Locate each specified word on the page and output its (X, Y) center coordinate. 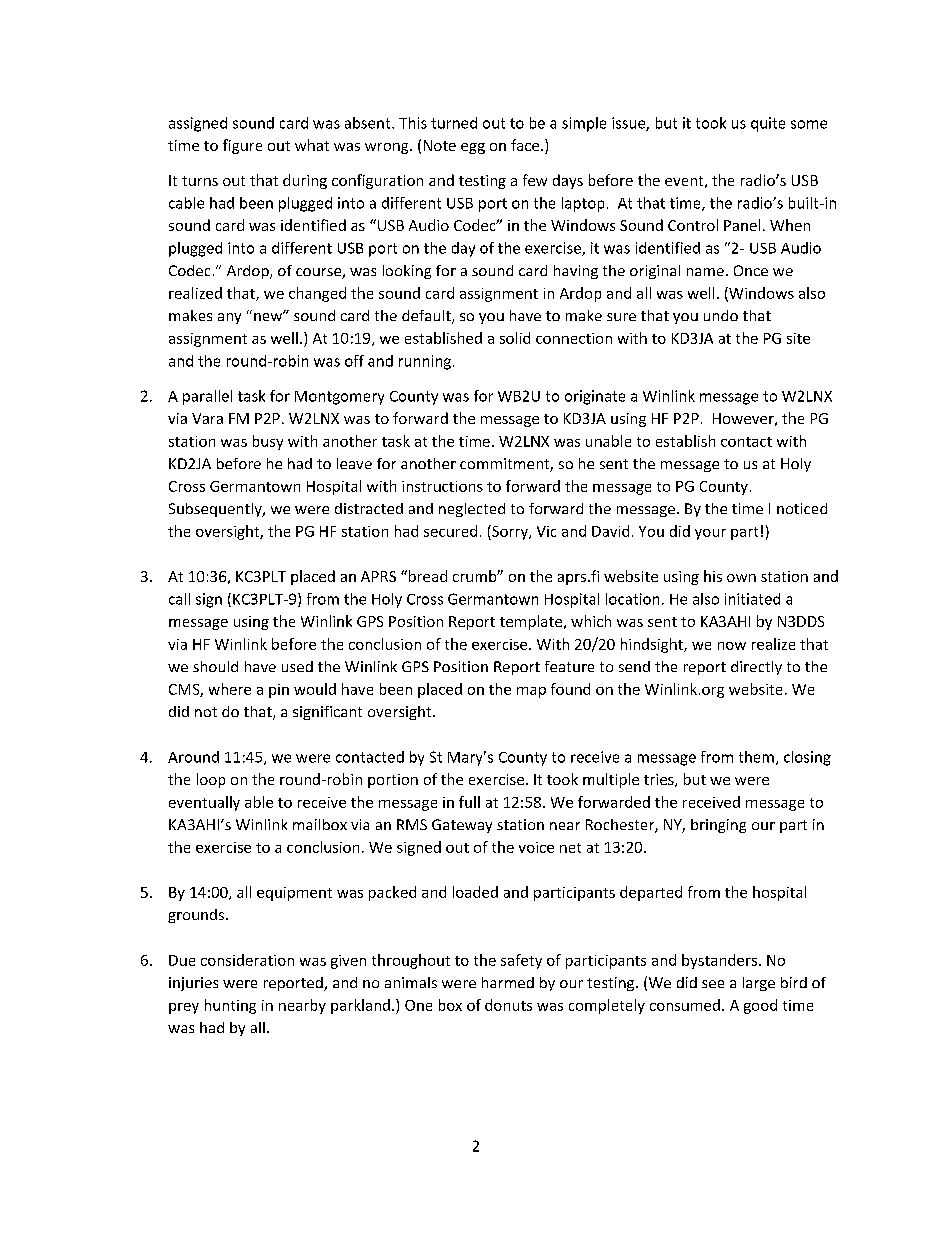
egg (473, 148)
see (713, 984)
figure (242, 146)
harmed (508, 982)
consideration (247, 960)
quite (768, 124)
